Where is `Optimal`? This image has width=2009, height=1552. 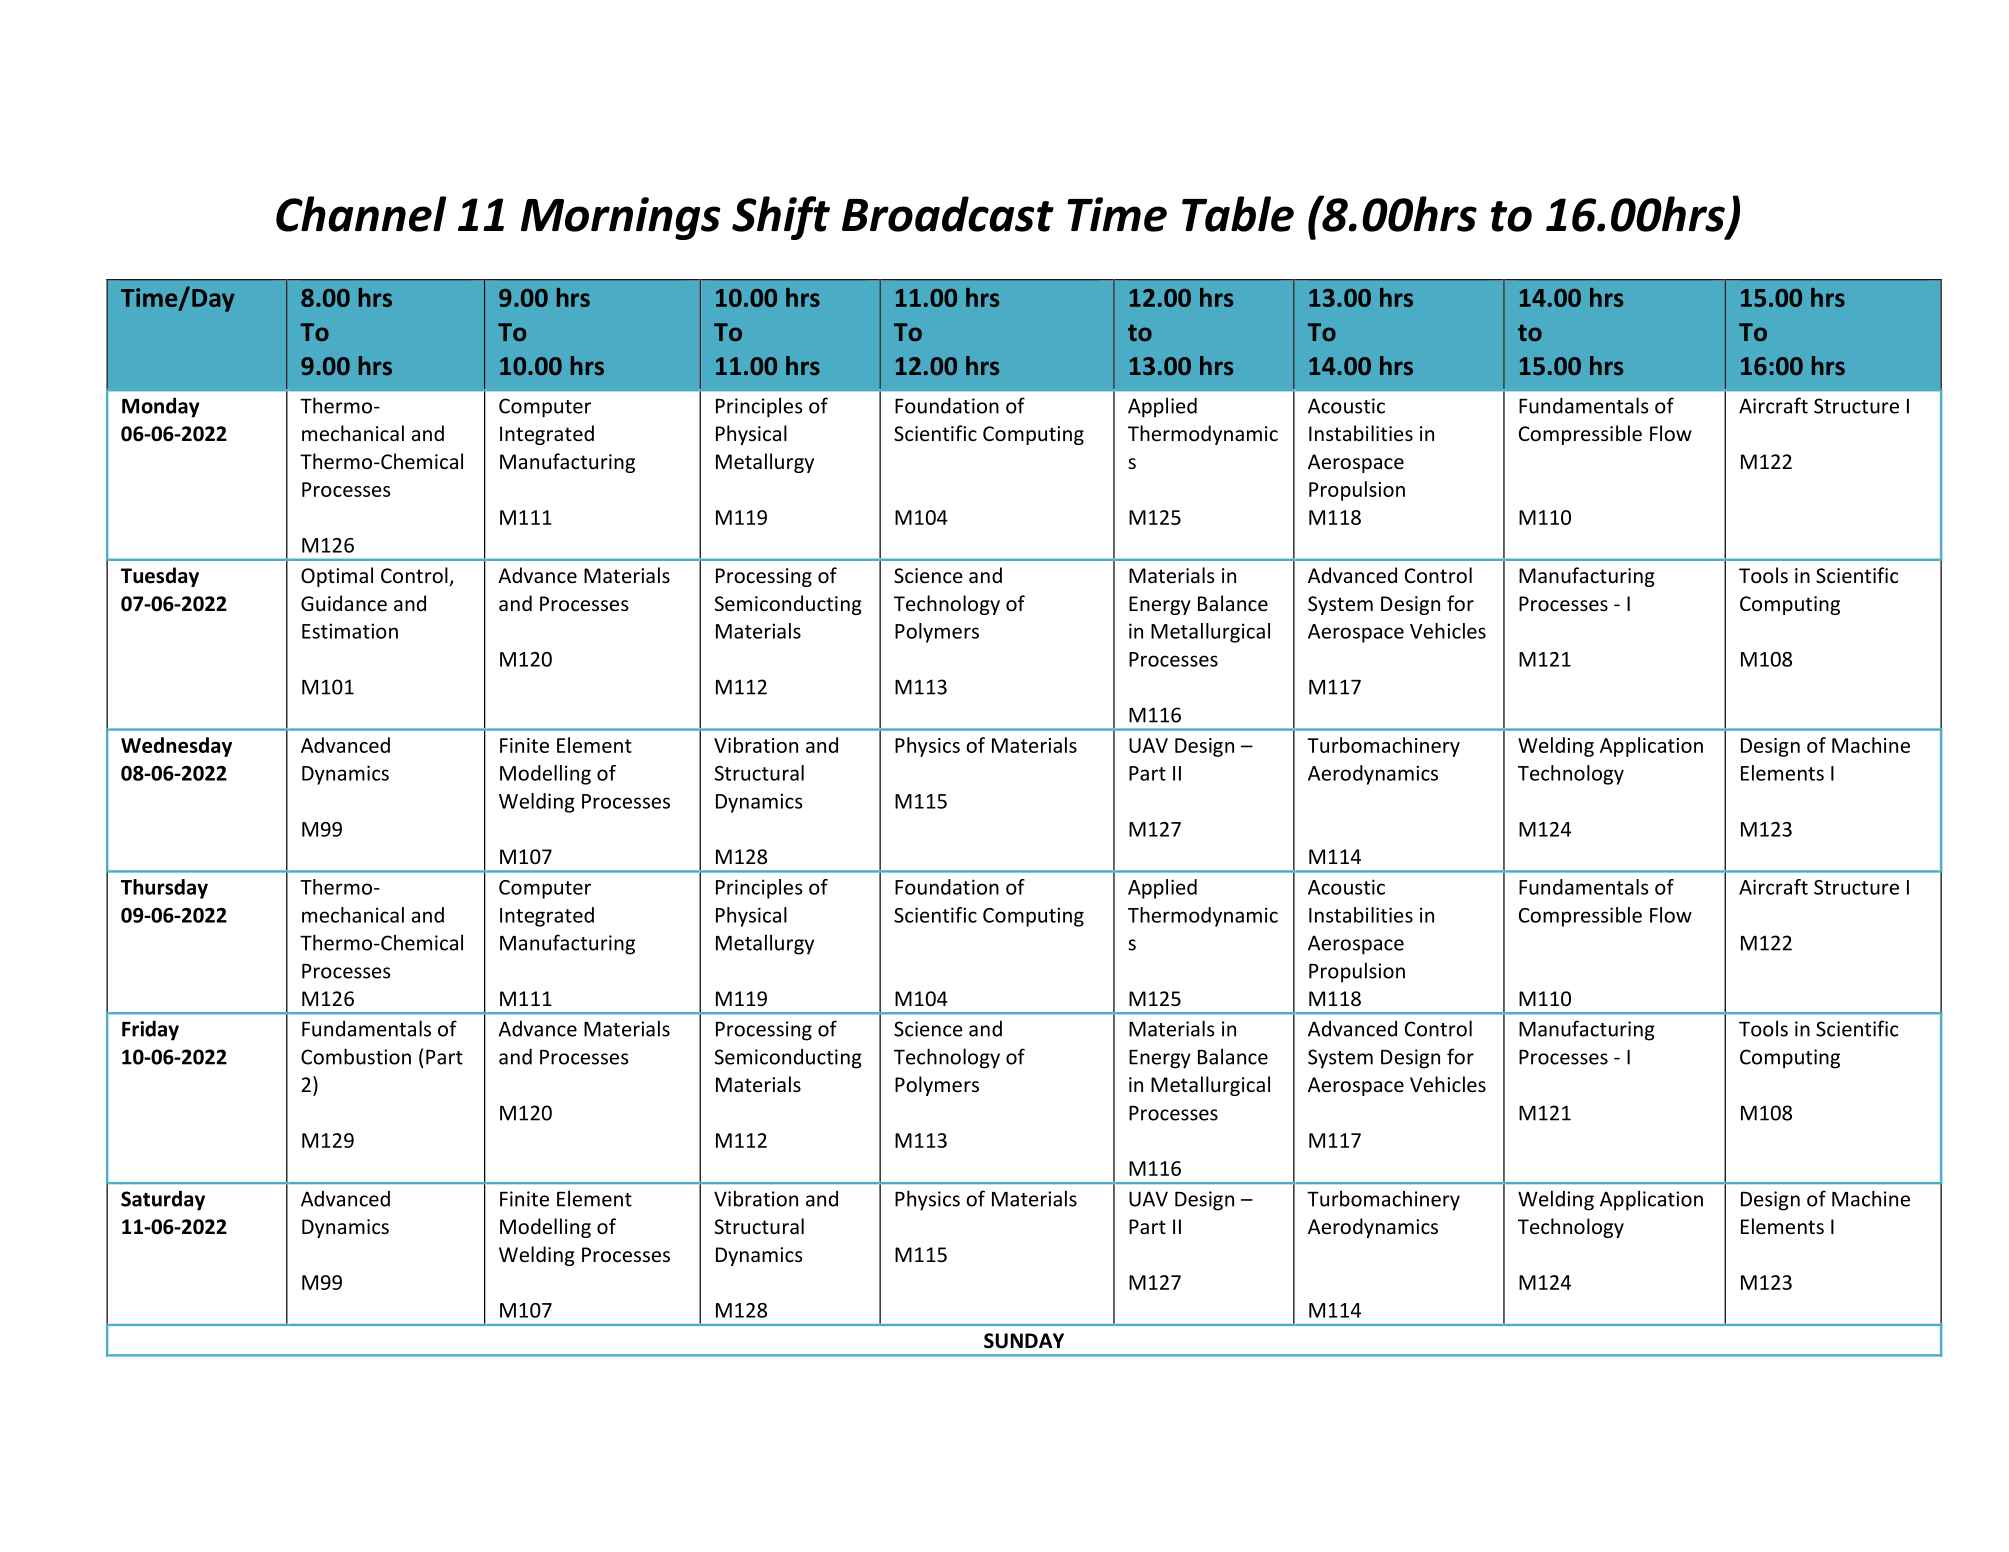 Optimal is located at coordinates (337, 577).
